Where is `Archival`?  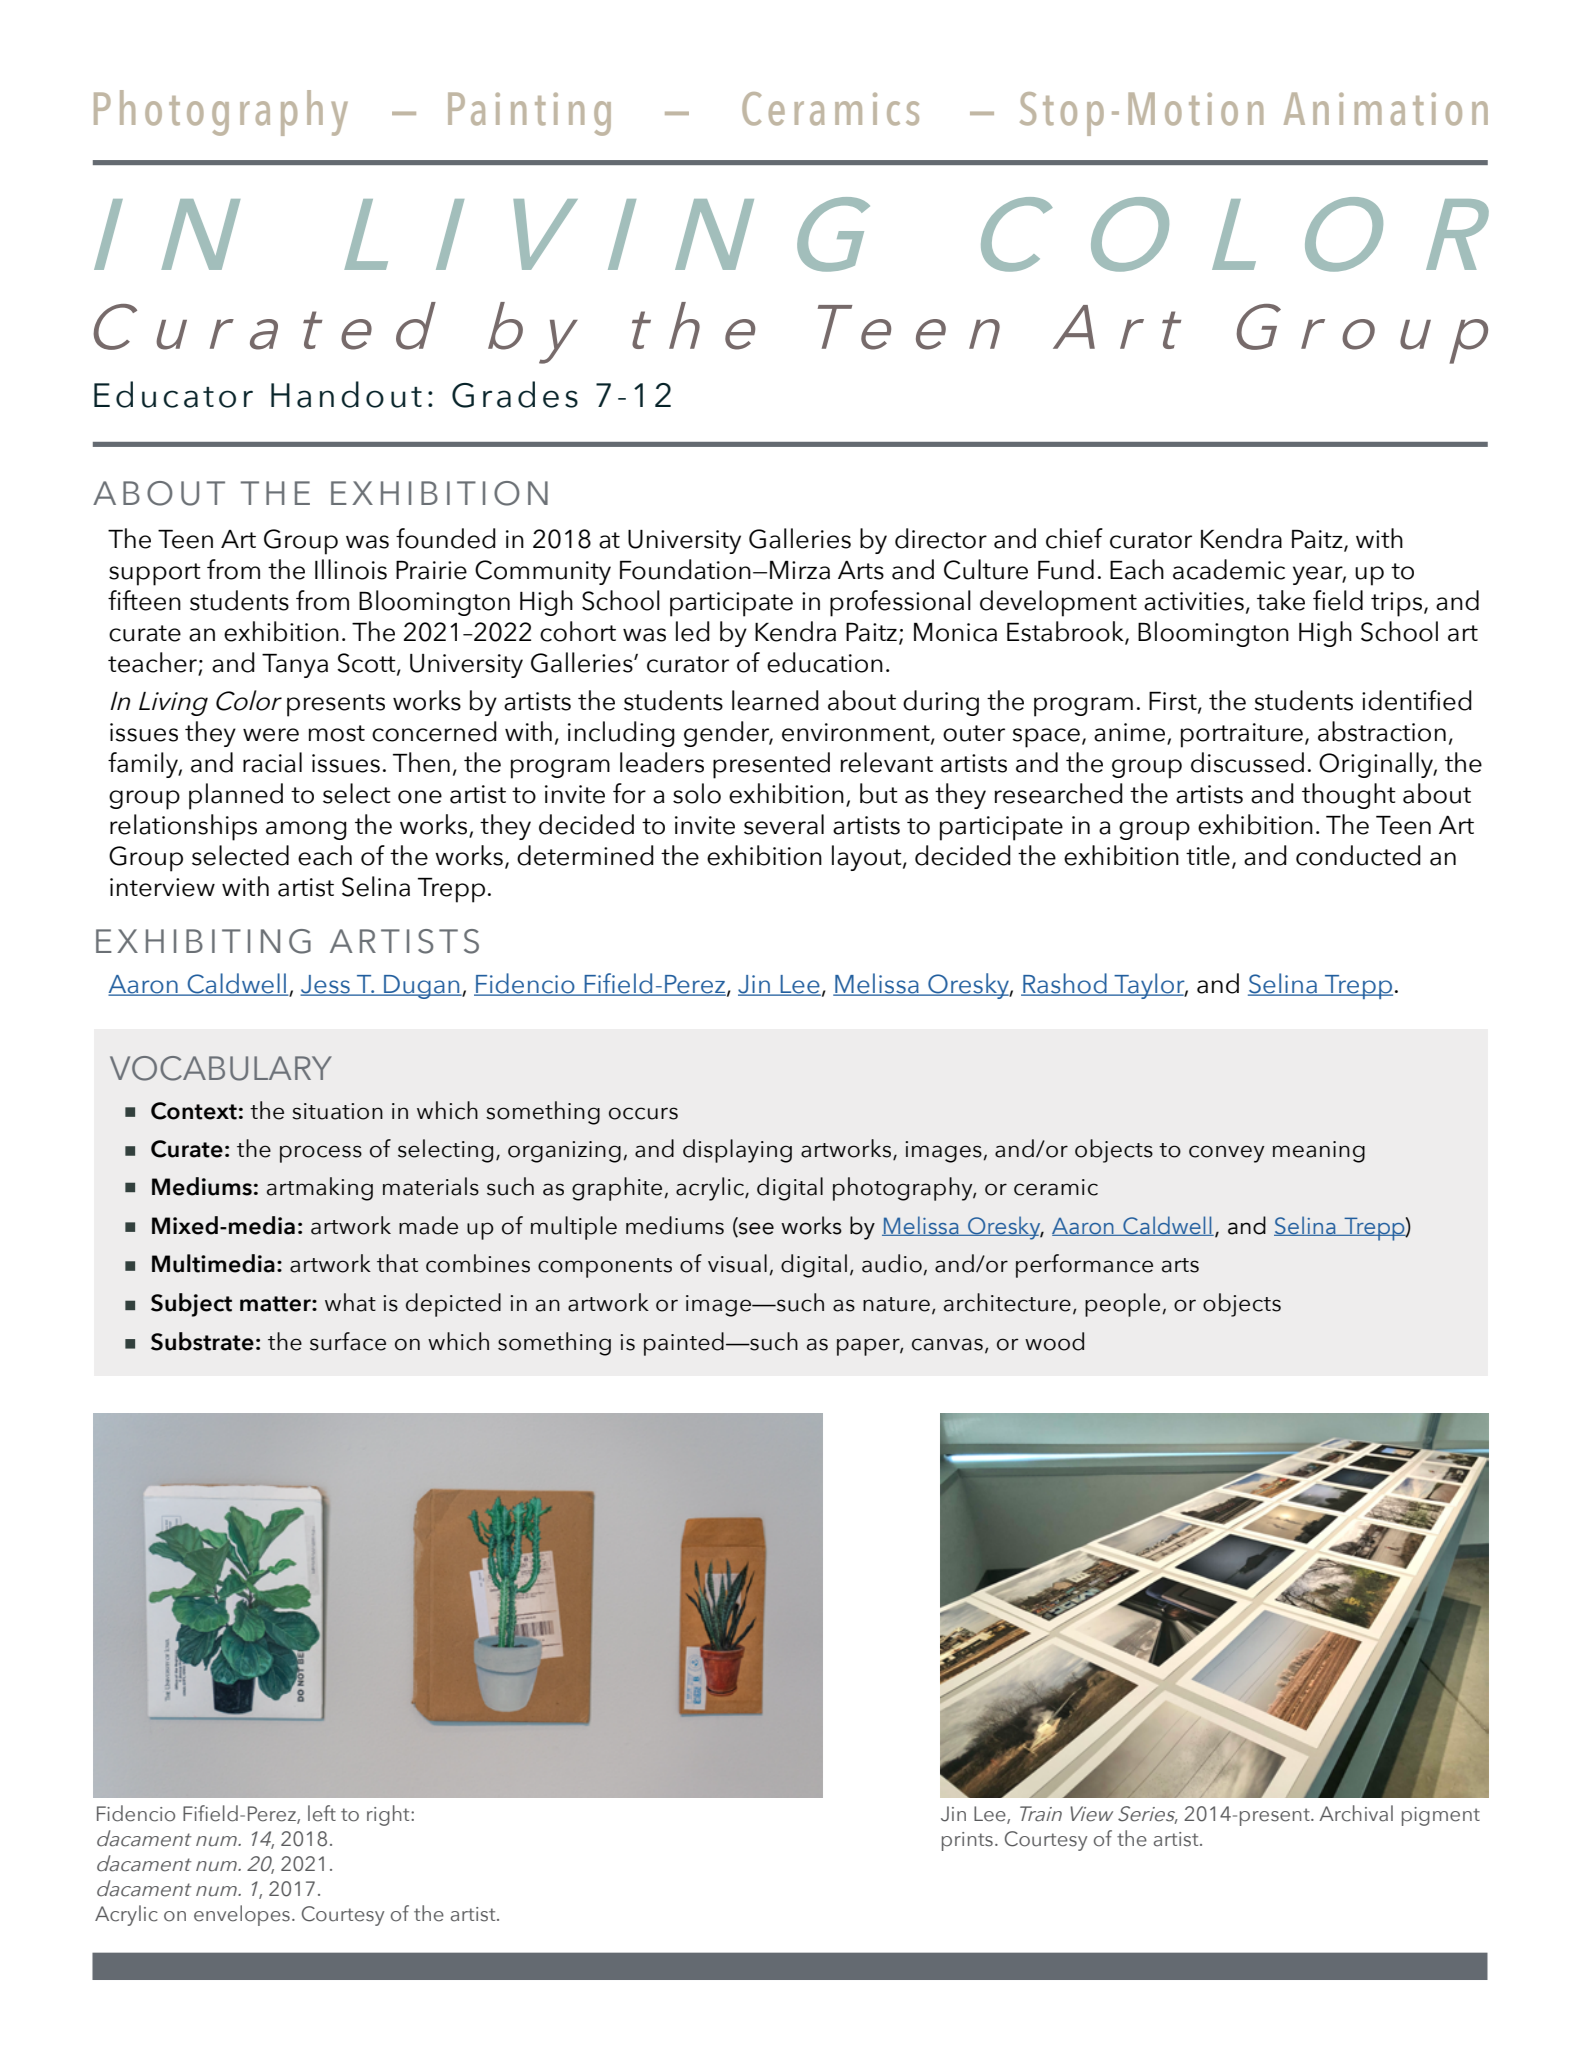
Archival is located at coordinates (1356, 1813).
